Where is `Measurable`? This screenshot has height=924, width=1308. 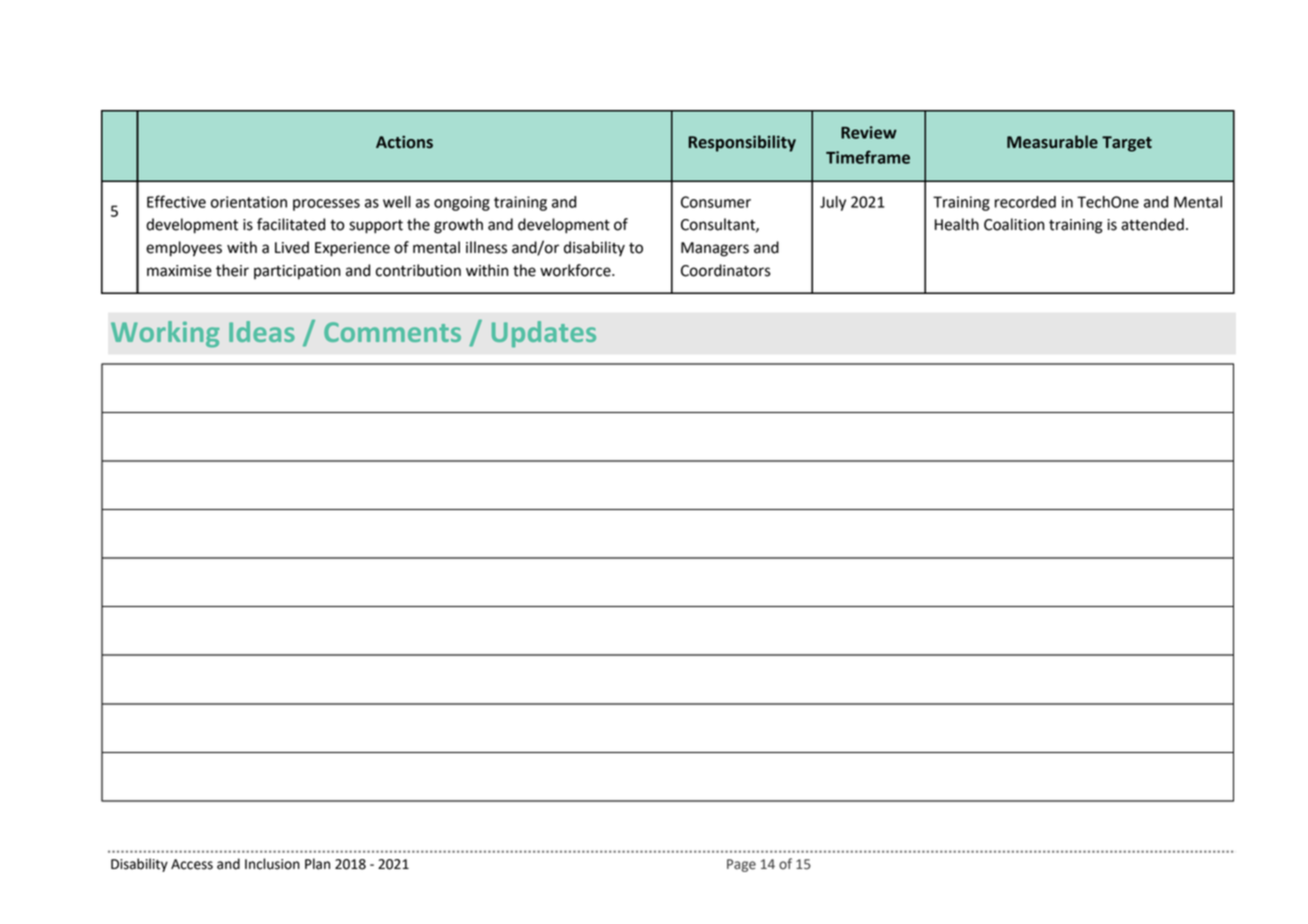 Measurable is located at coordinates (1052, 142).
